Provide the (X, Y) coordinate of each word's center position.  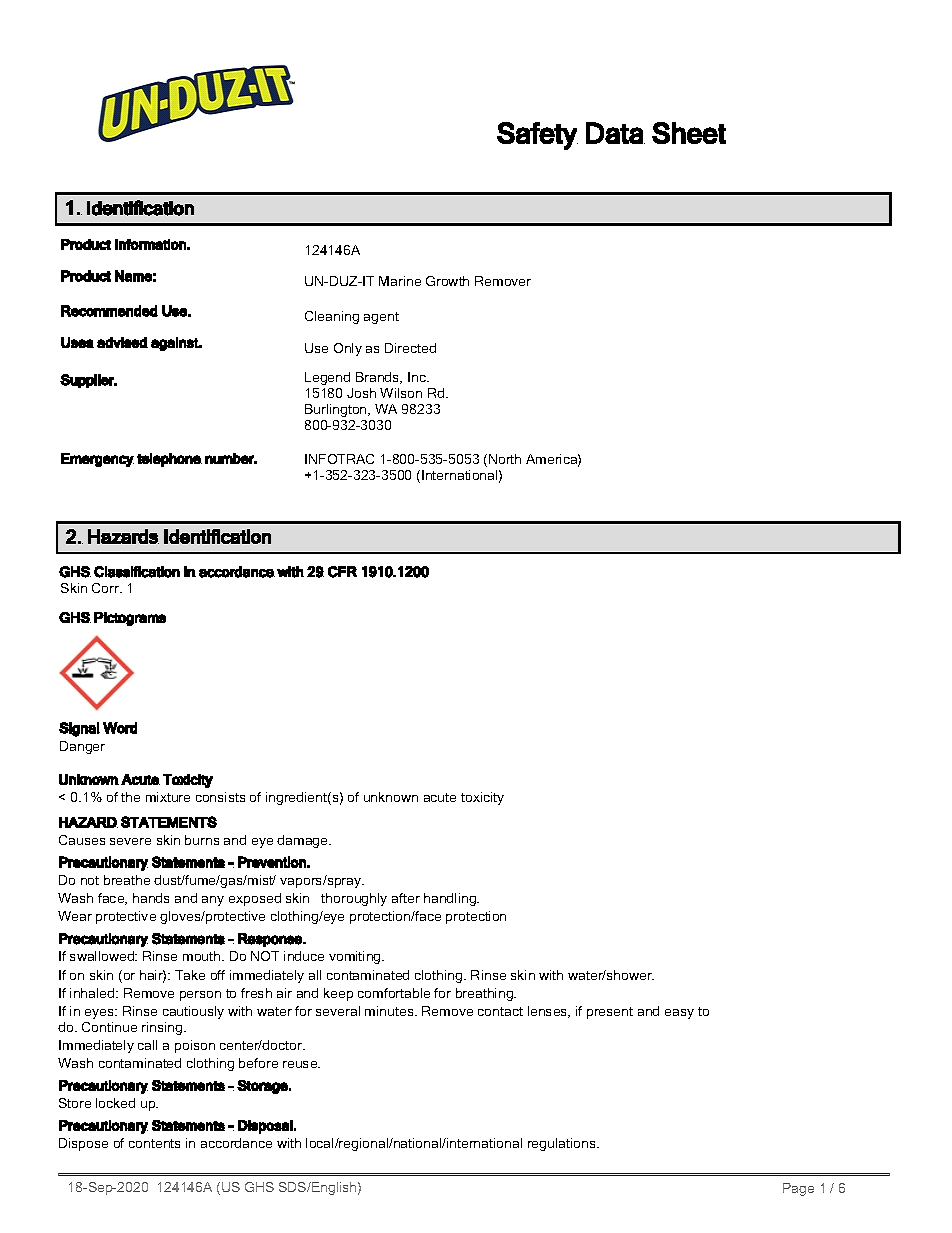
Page (798, 1189)
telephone (169, 460)
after (406, 898)
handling (451, 899)
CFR (342, 572)
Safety (537, 136)
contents (154, 1143)
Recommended (109, 311)
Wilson (401, 393)
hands (151, 898)
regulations (563, 1144)
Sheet (689, 133)
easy (679, 1014)
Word (120, 728)
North (505, 459)
